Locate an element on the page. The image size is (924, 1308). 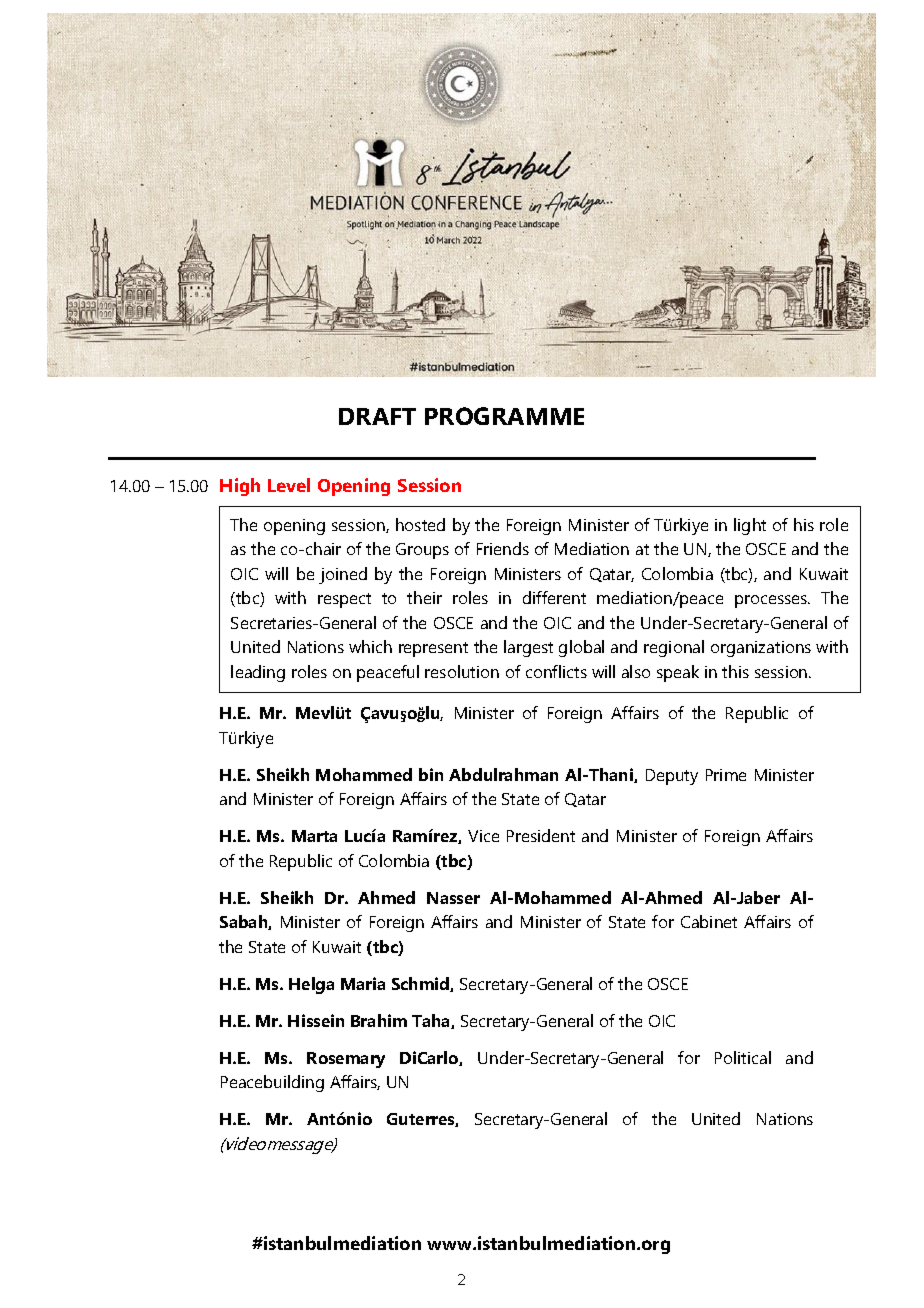
DRAFT is located at coordinates (377, 416).
